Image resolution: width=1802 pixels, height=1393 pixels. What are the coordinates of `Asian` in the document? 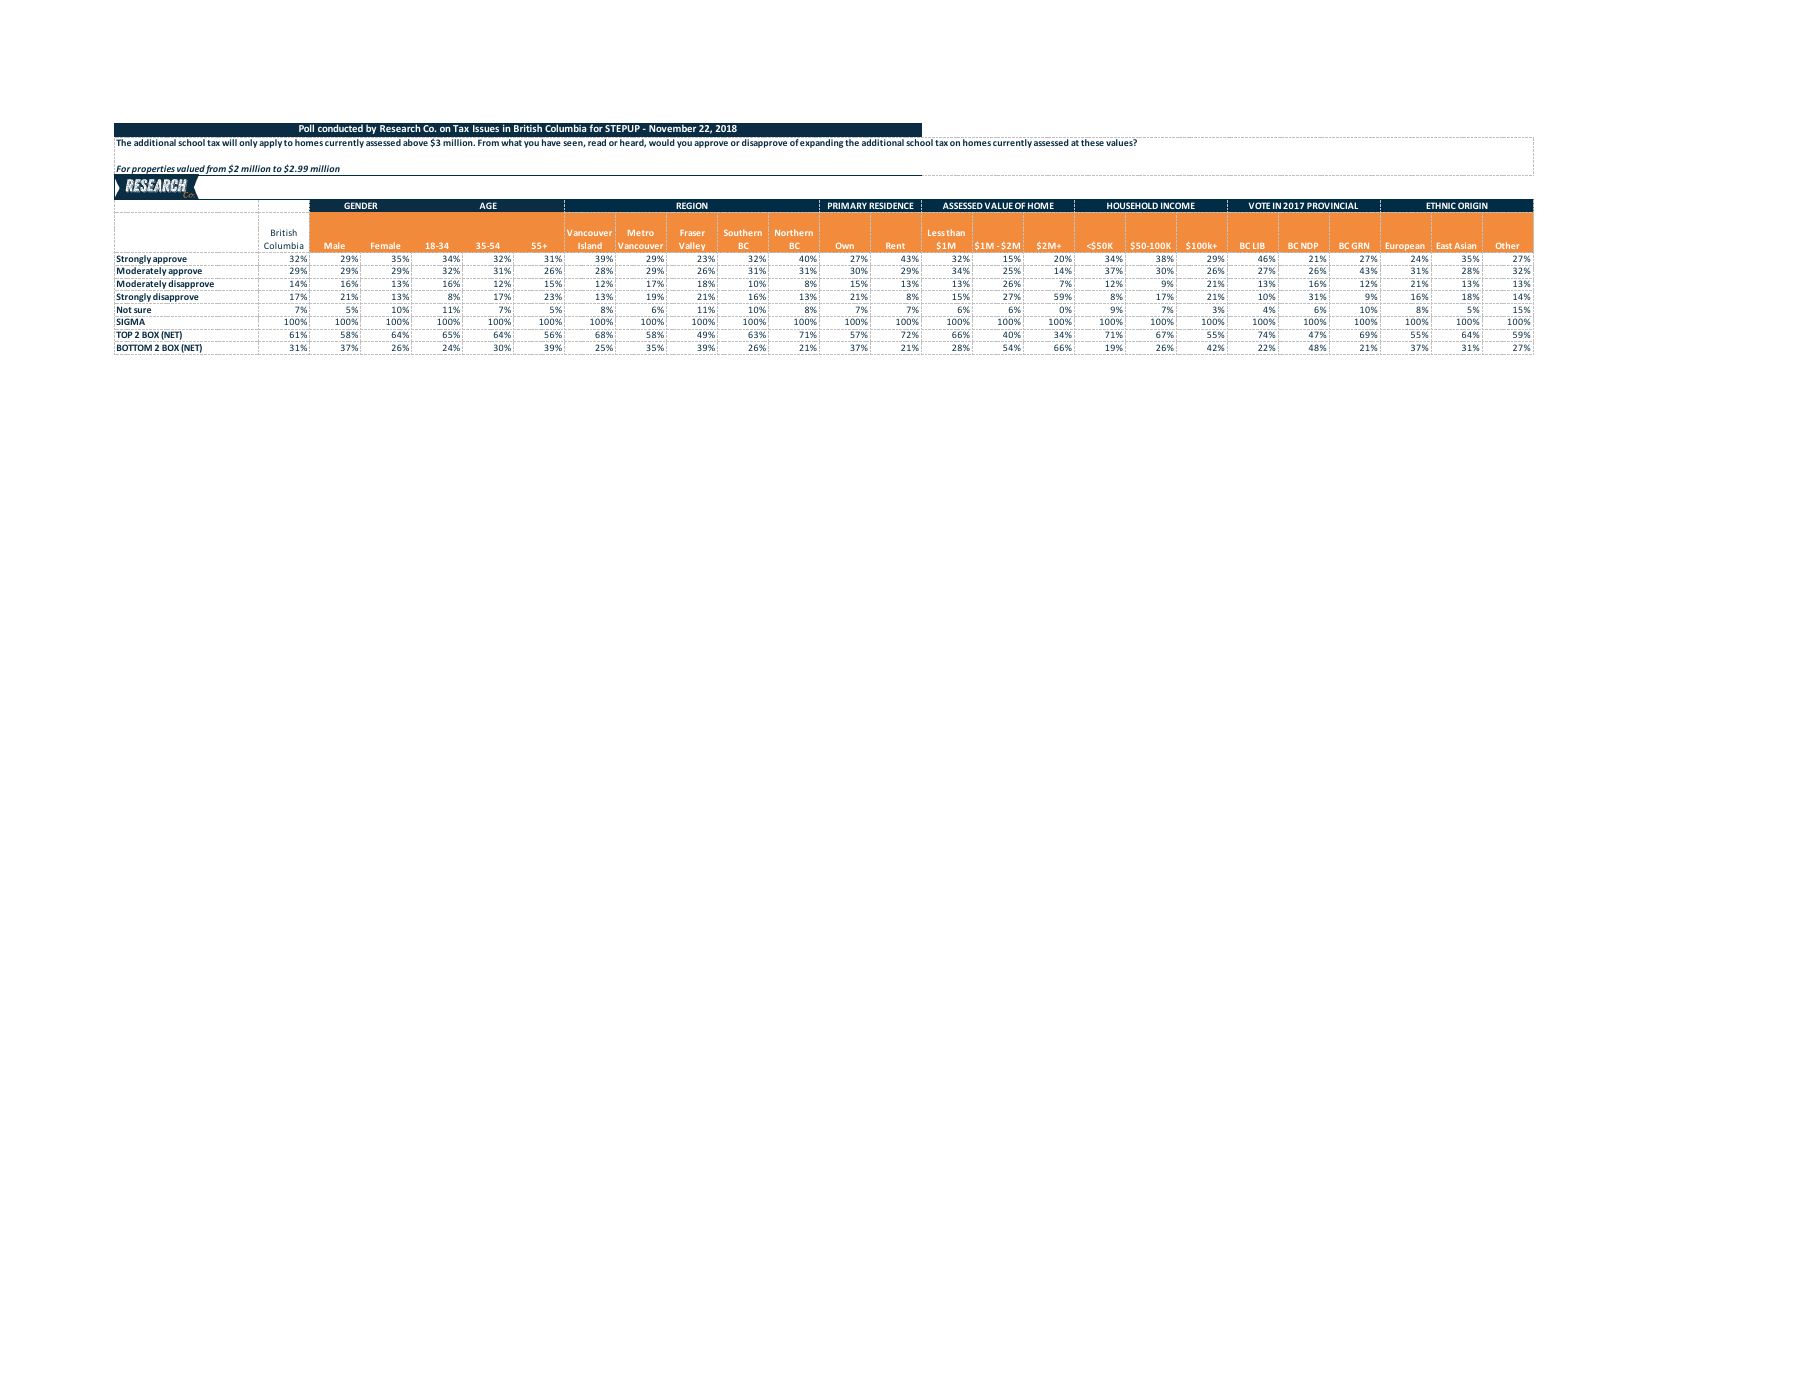 It's located at (1465, 245).
